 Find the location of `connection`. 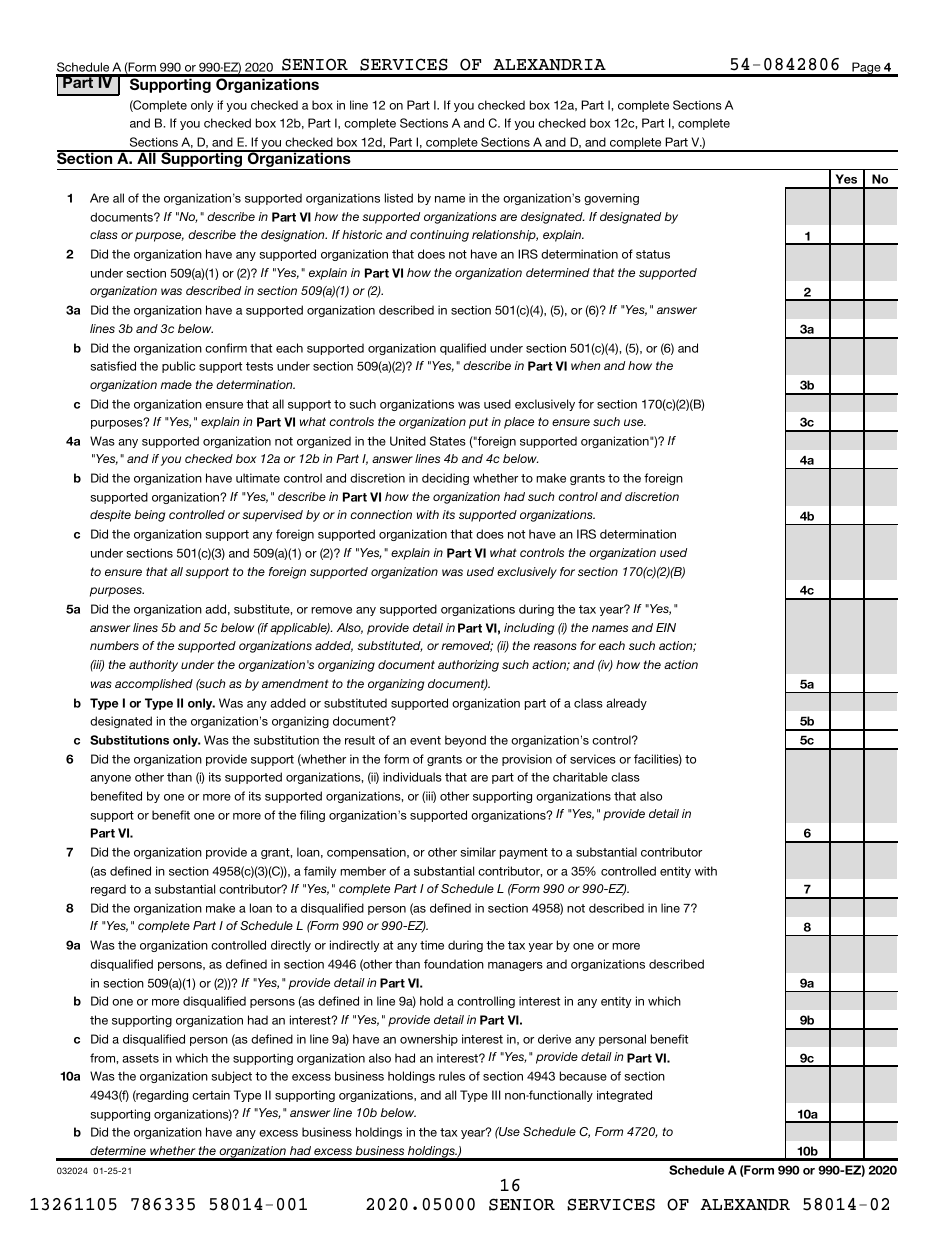

connection is located at coordinates (381, 514).
